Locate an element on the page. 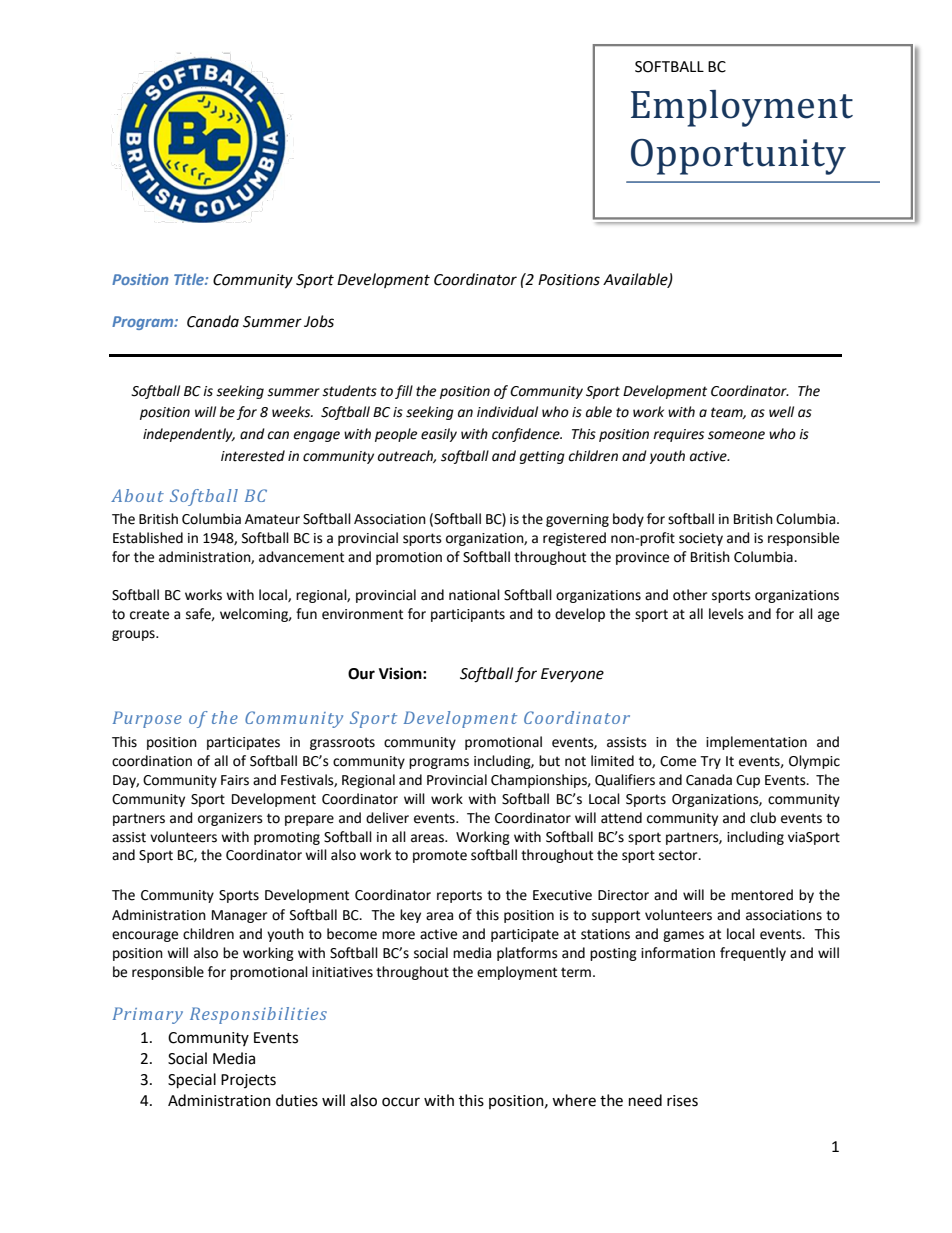 The width and height of the image is (952, 1233). well is located at coordinates (781, 412).
